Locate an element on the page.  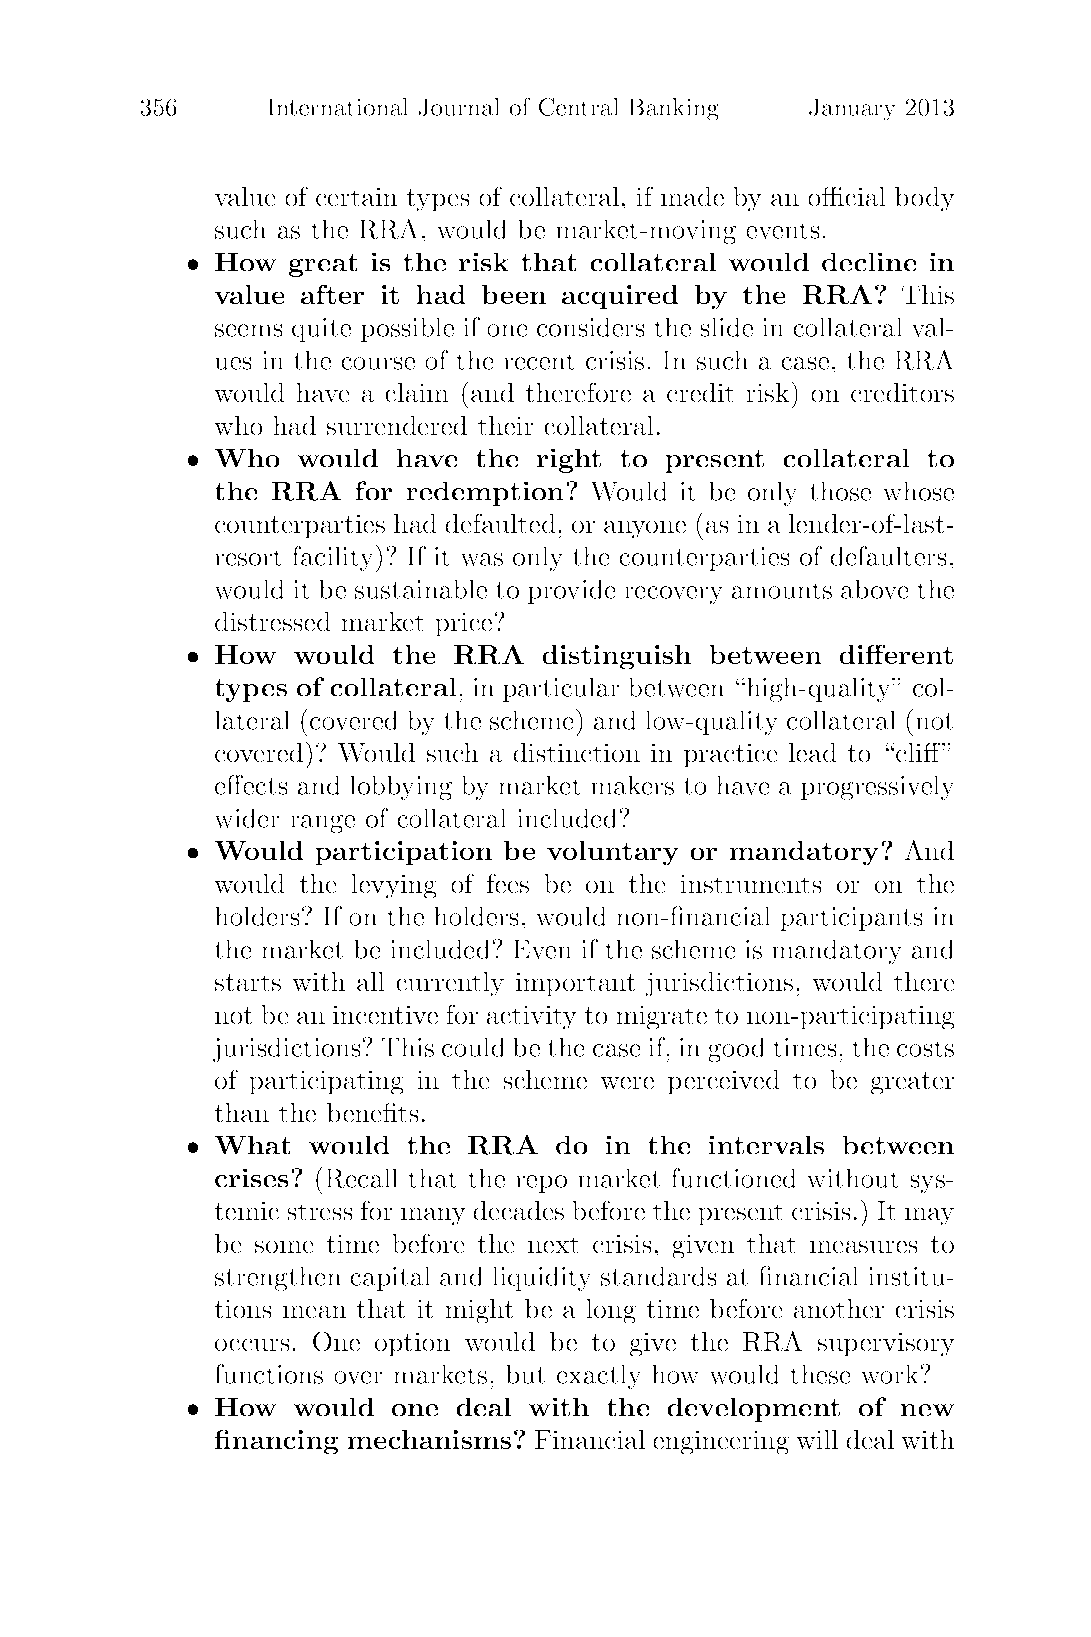
January is located at coordinates (852, 109).
